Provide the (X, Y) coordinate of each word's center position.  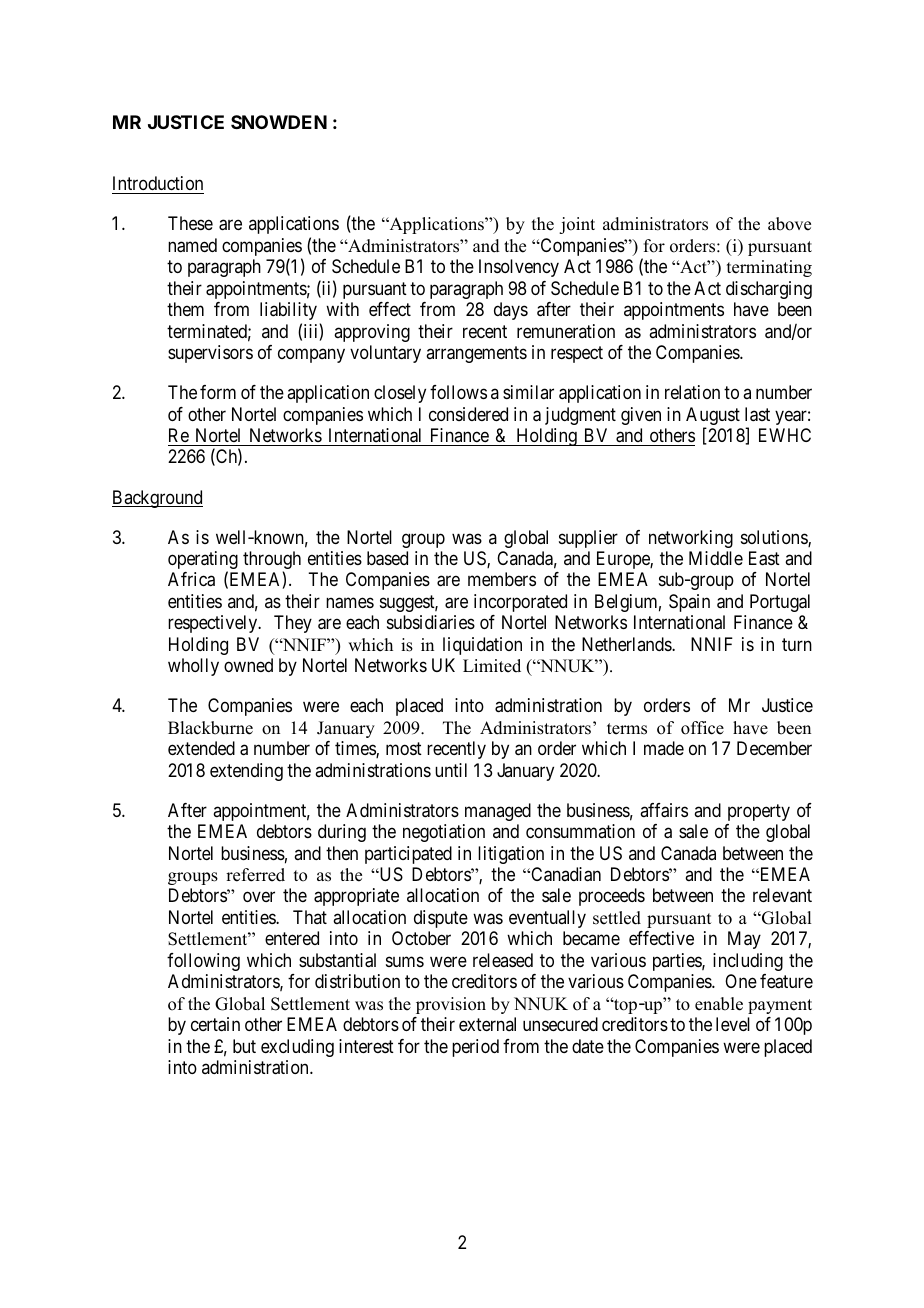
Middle (716, 558)
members (502, 579)
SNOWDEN (279, 122)
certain (215, 1024)
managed (498, 812)
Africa (191, 579)
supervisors (210, 354)
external (487, 1024)
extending (246, 772)
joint (577, 225)
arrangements (476, 354)
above (789, 224)
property (759, 812)
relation (692, 392)
